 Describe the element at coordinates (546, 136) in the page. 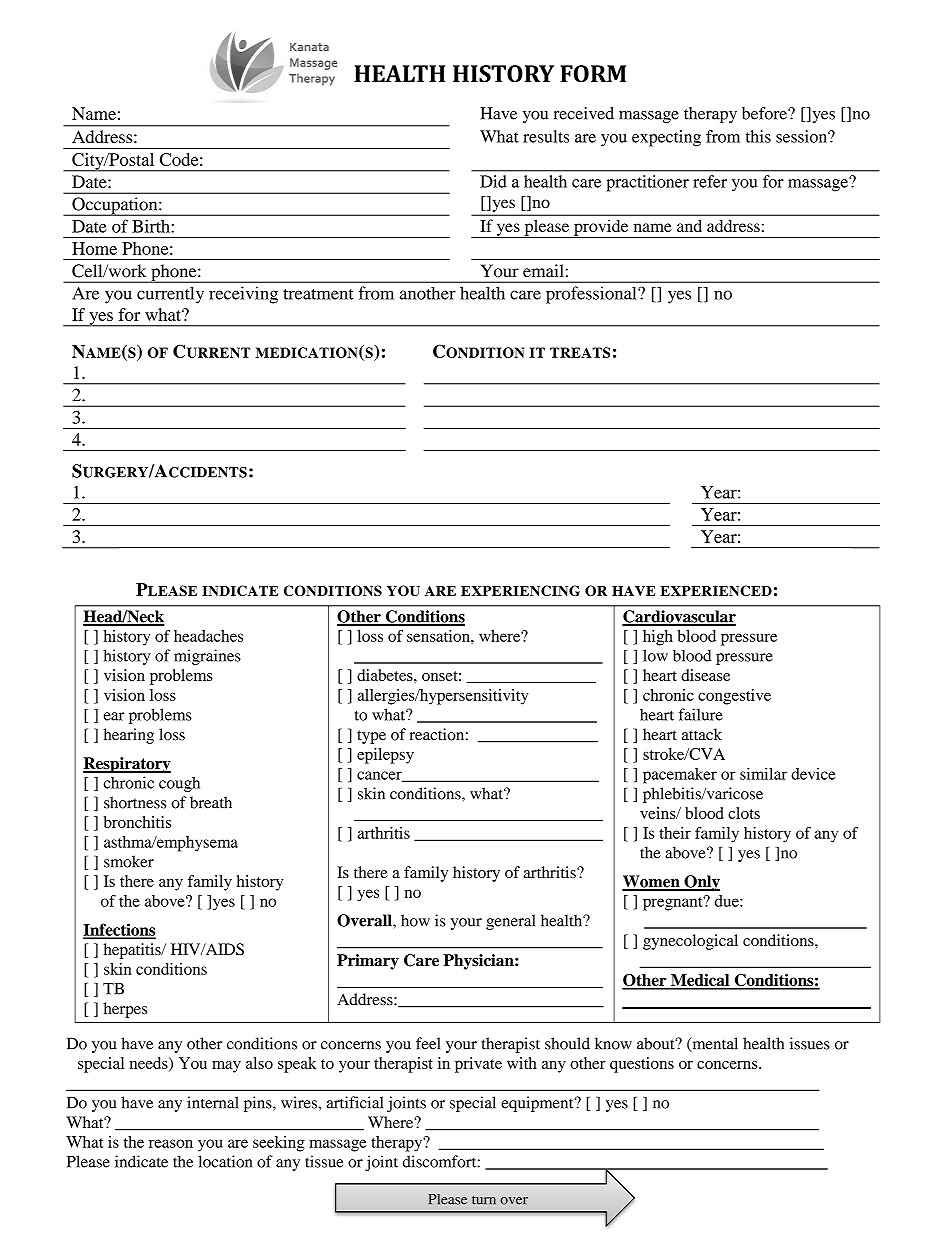

I see `results` at that location.
